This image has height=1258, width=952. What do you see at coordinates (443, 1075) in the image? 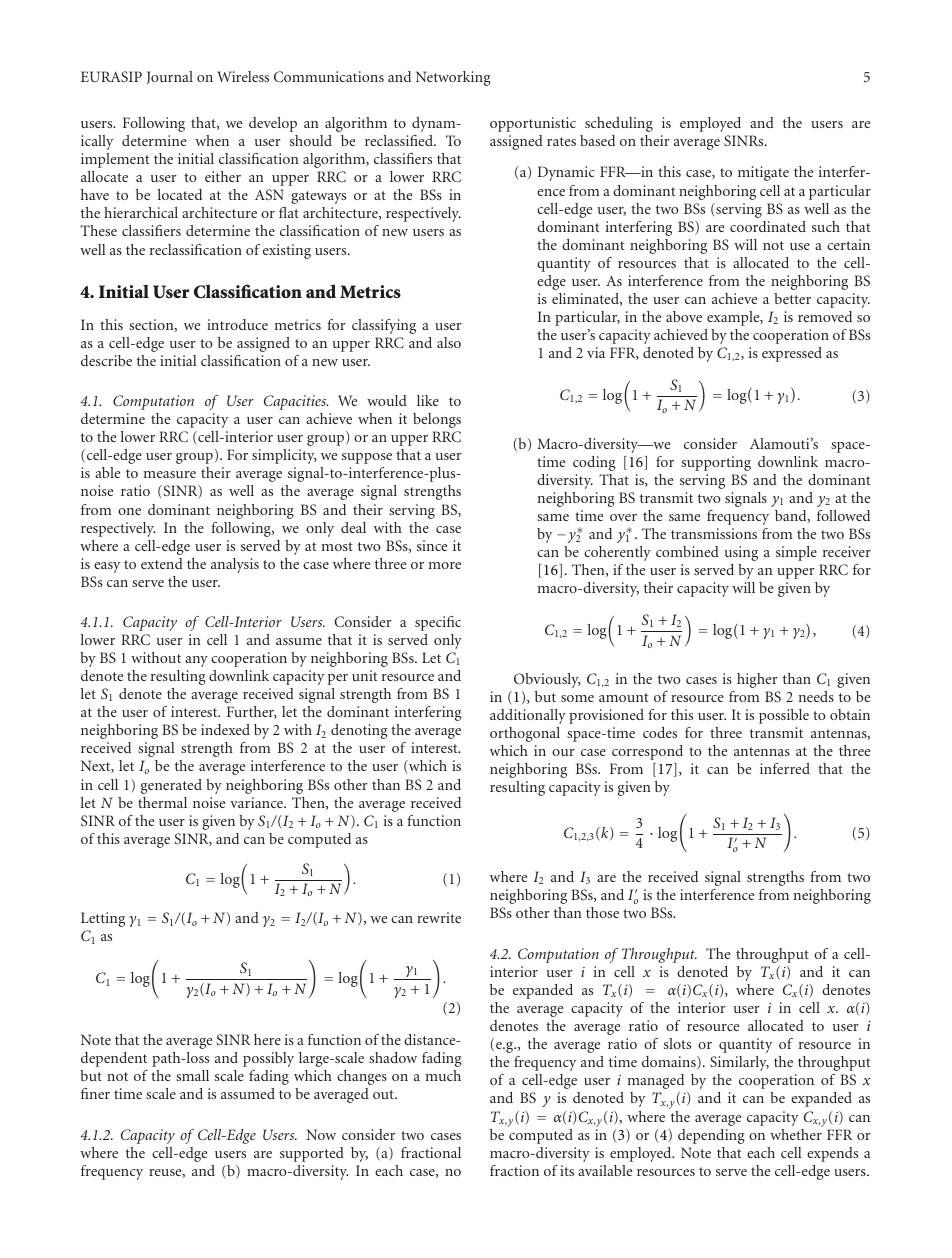
I see `much` at bounding box center [443, 1075].
